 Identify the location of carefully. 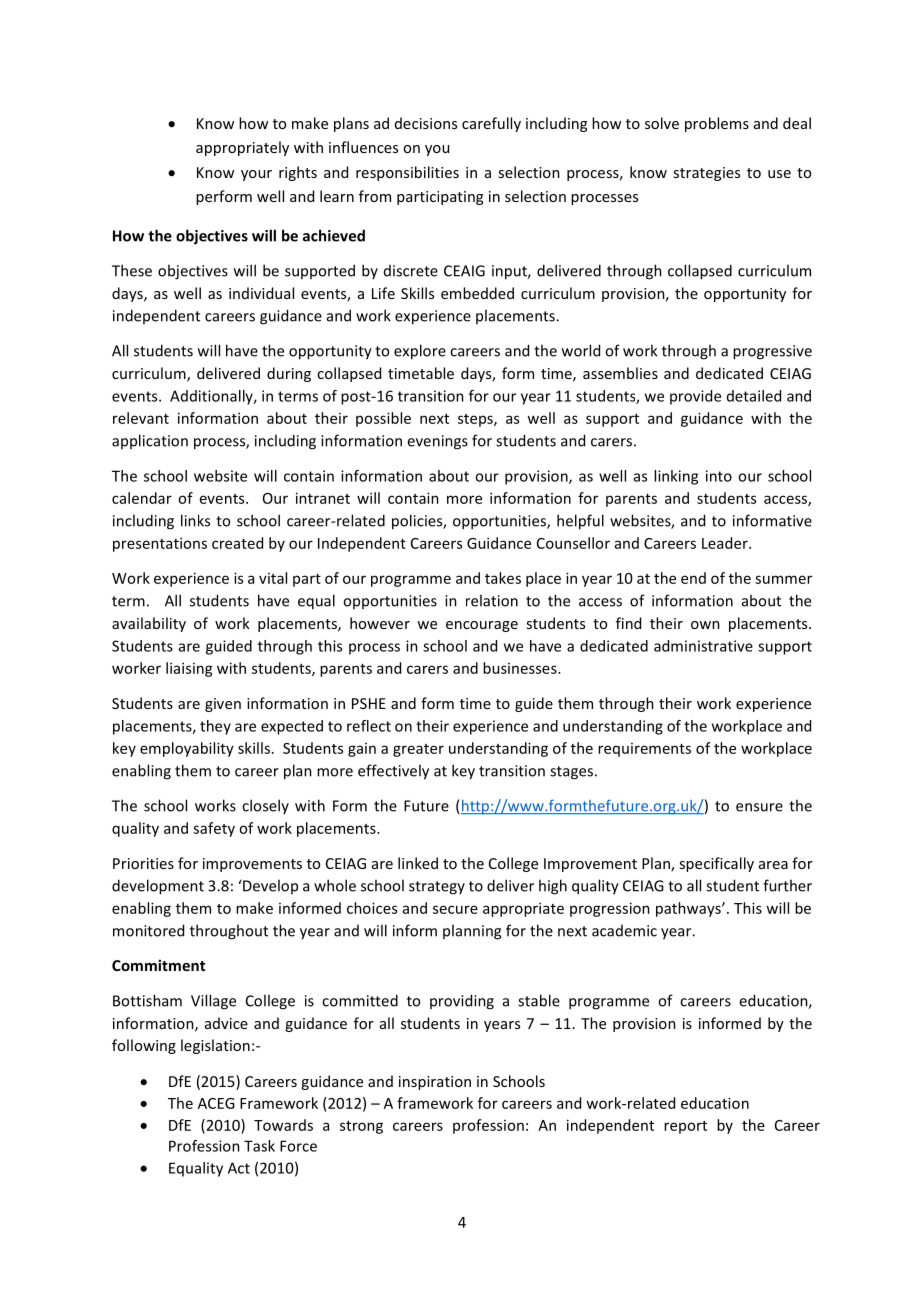
(491, 124).
